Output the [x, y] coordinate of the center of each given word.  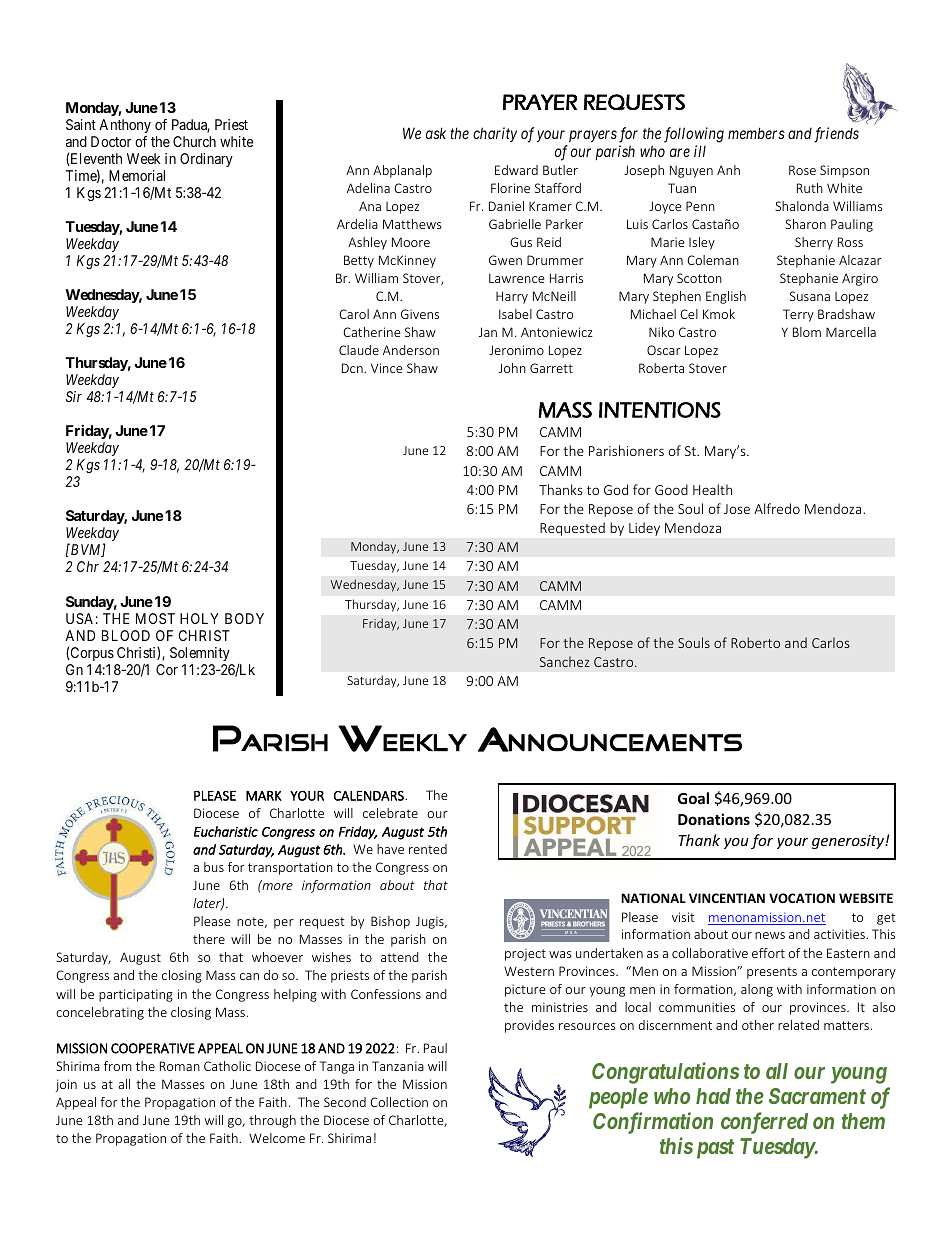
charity [495, 134]
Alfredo [777, 508]
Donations [714, 819]
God [616, 489]
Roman [180, 1066]
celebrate [390, 813]
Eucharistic [226, 831]
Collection [399, 1102]
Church [194, 141]
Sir [74, 396]
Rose [802, 170]
